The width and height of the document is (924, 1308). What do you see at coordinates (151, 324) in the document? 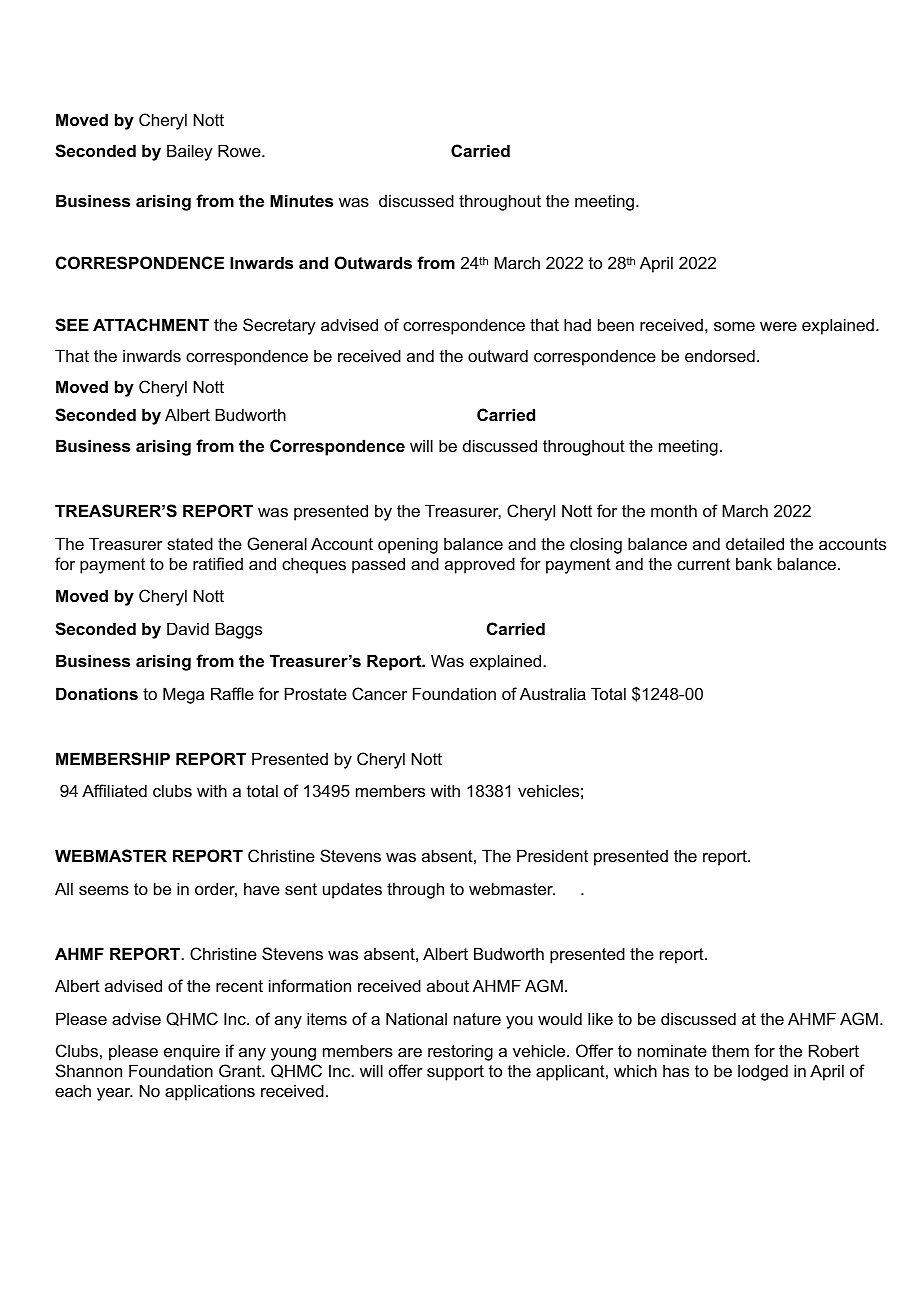
I see `ATTACHMENT` at bounding box center [151, 324].
